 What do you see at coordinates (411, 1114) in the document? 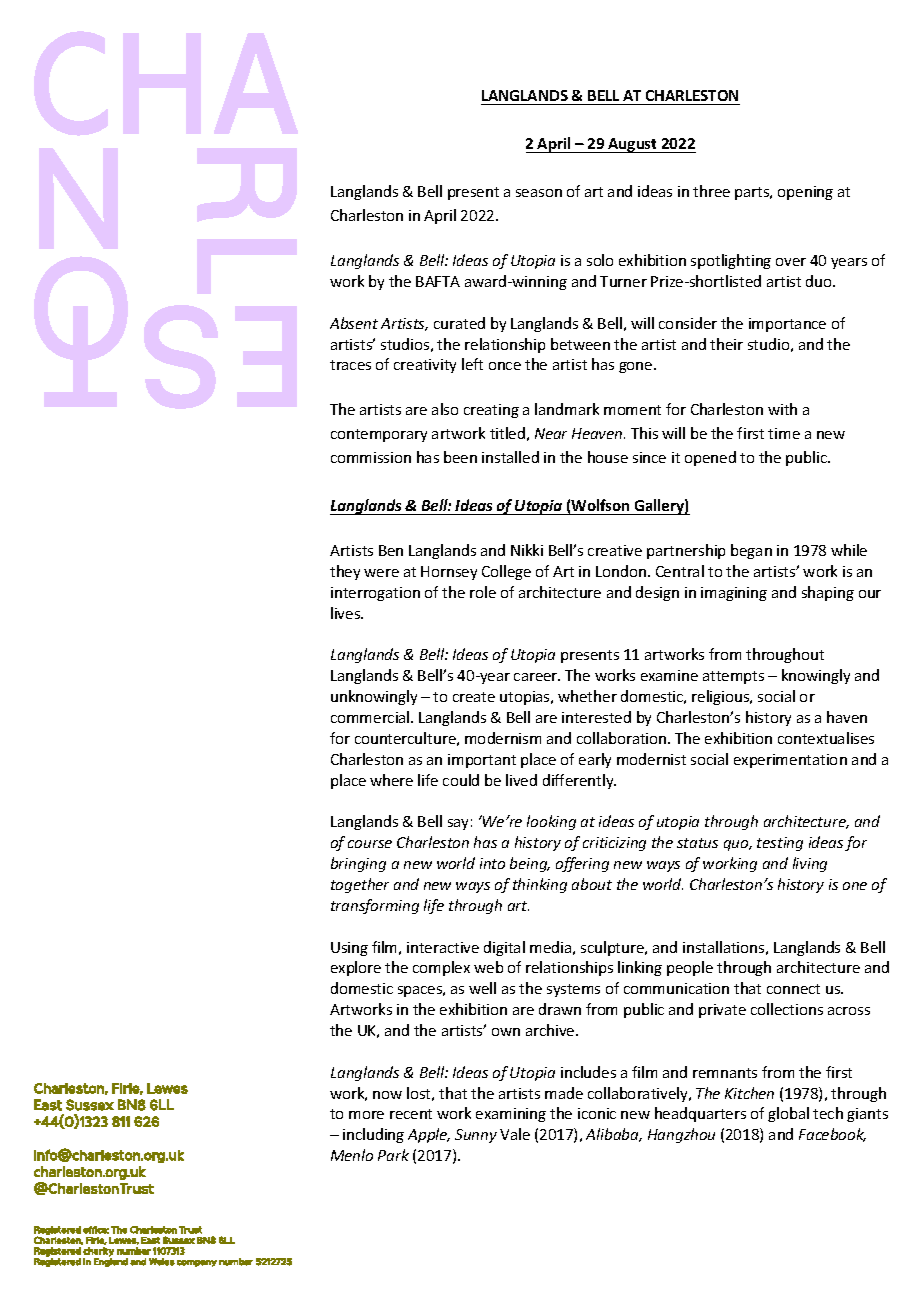
I see `recent` at bounding box center [411, 1114].
